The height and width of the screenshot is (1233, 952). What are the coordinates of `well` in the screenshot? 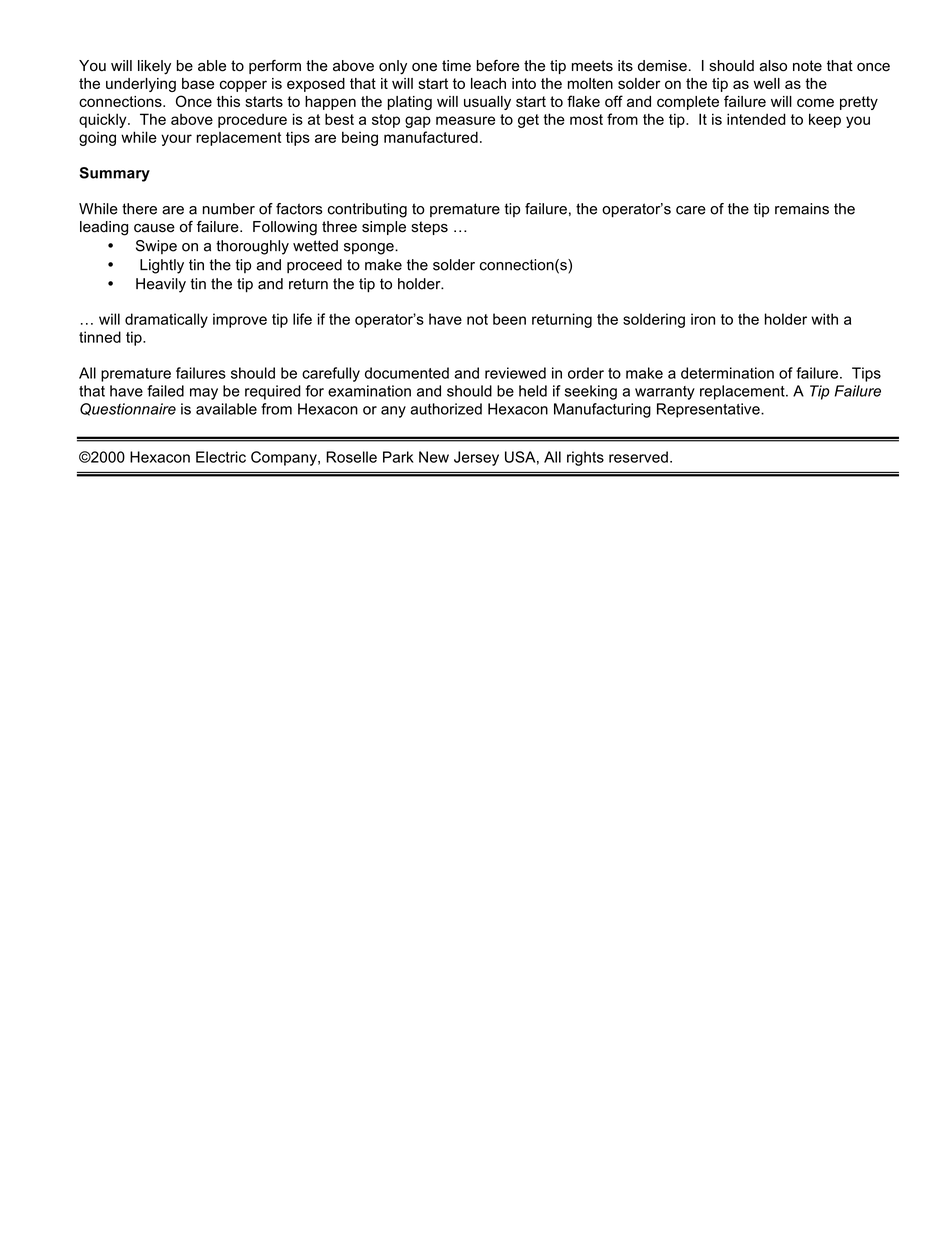 It's located at (767, 83).
